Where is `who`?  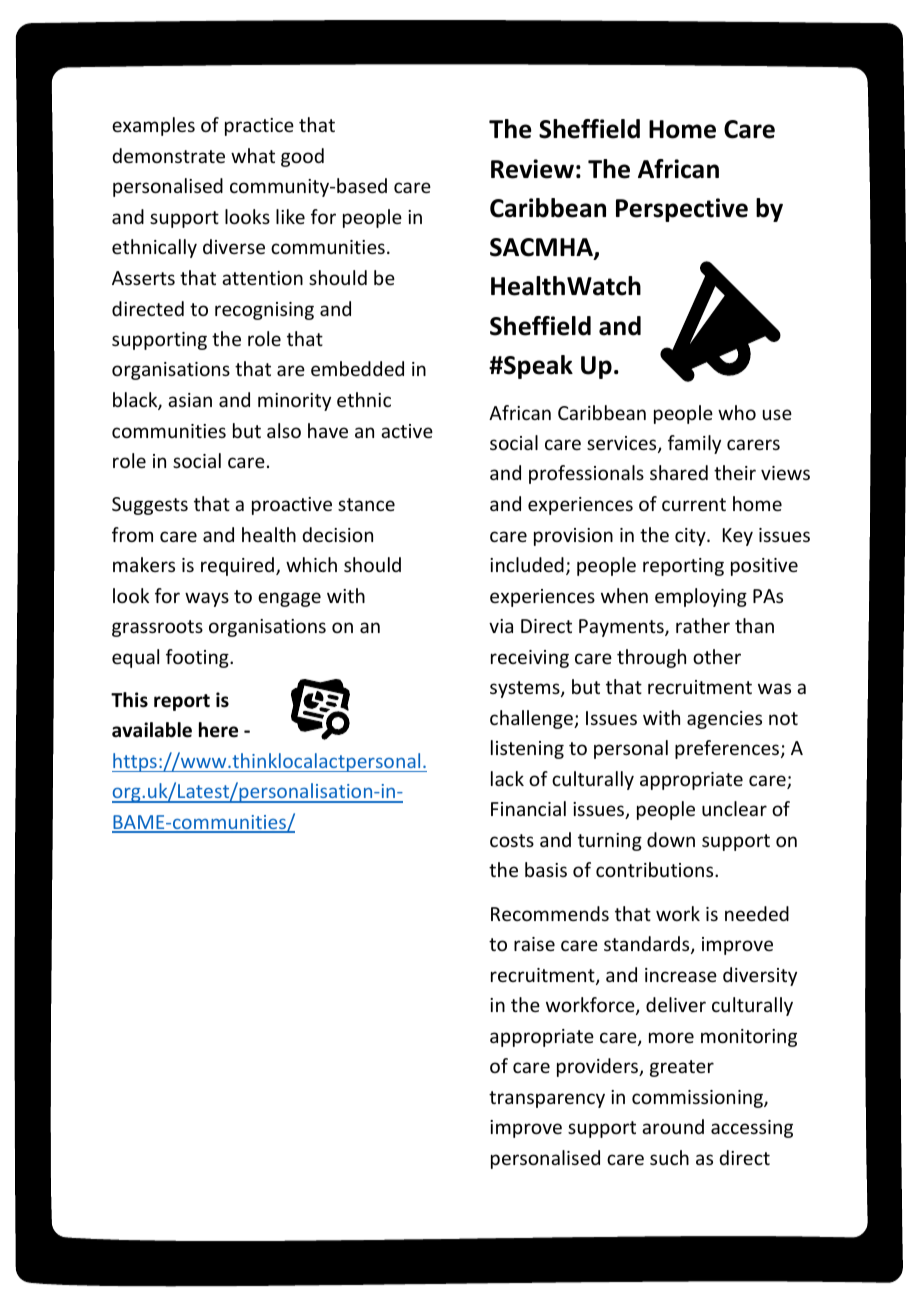 who is located at coordinates (737, 412).
